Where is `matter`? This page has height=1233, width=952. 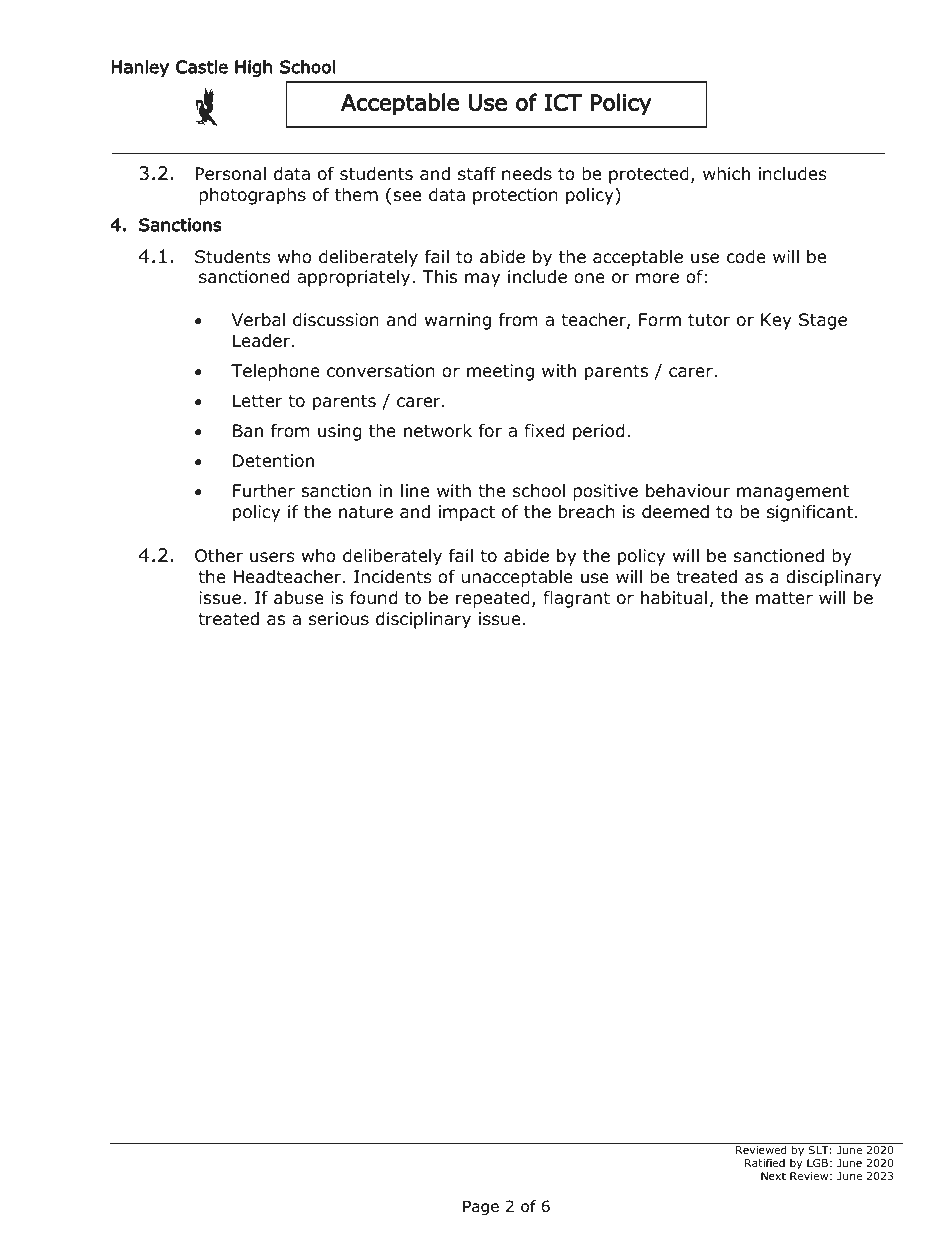 matter is located at coordinates (784, 598).
